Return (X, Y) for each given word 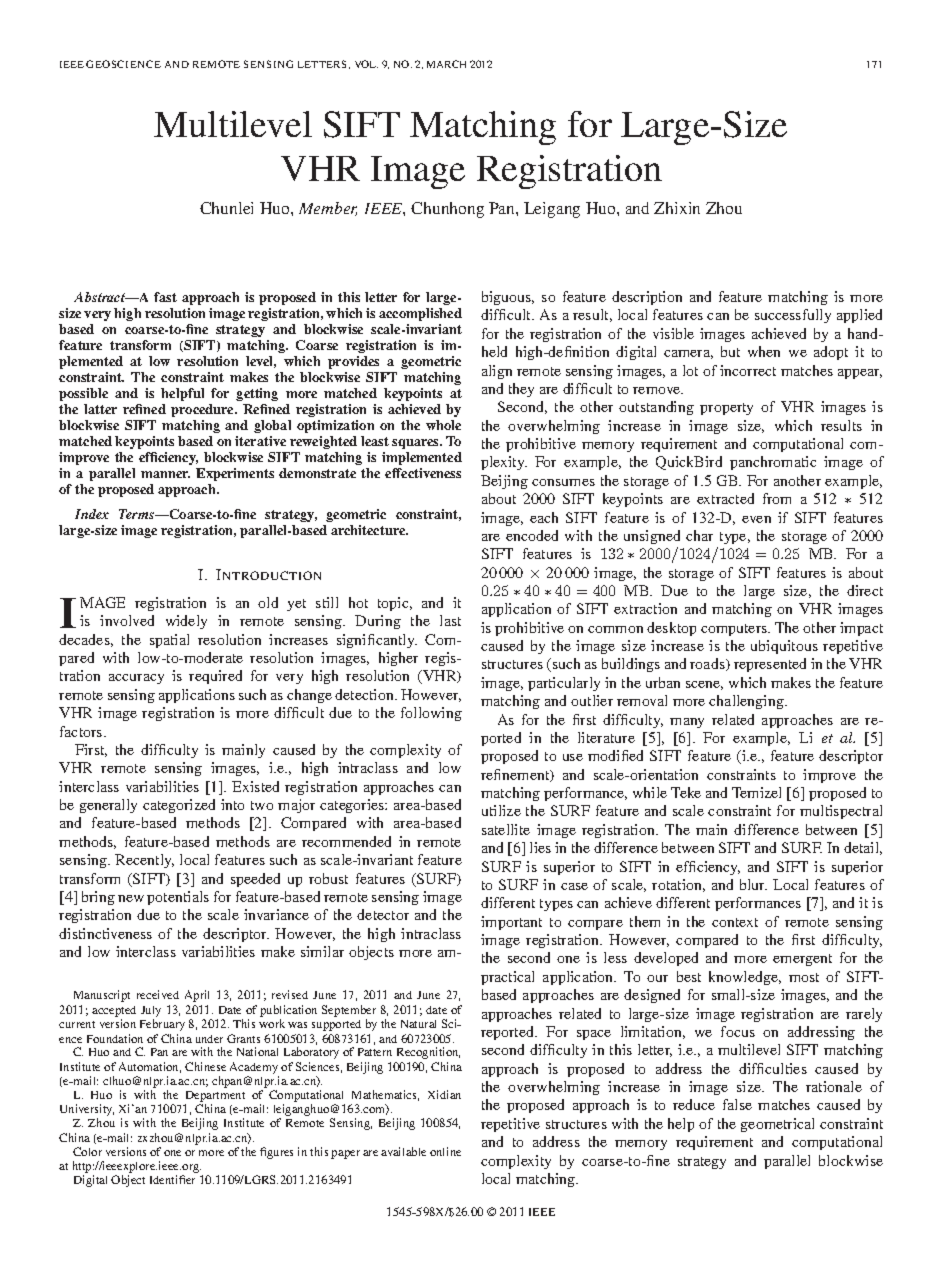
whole (443, 425)
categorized (179, 806)
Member (328, 209)
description (647, 298)
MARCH (446, 64)
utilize (501, 810)
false (737, 1104)
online (445, 1151)
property (726, 409)
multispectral (841, 812)
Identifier (172, 1179)
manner (165, 474)
